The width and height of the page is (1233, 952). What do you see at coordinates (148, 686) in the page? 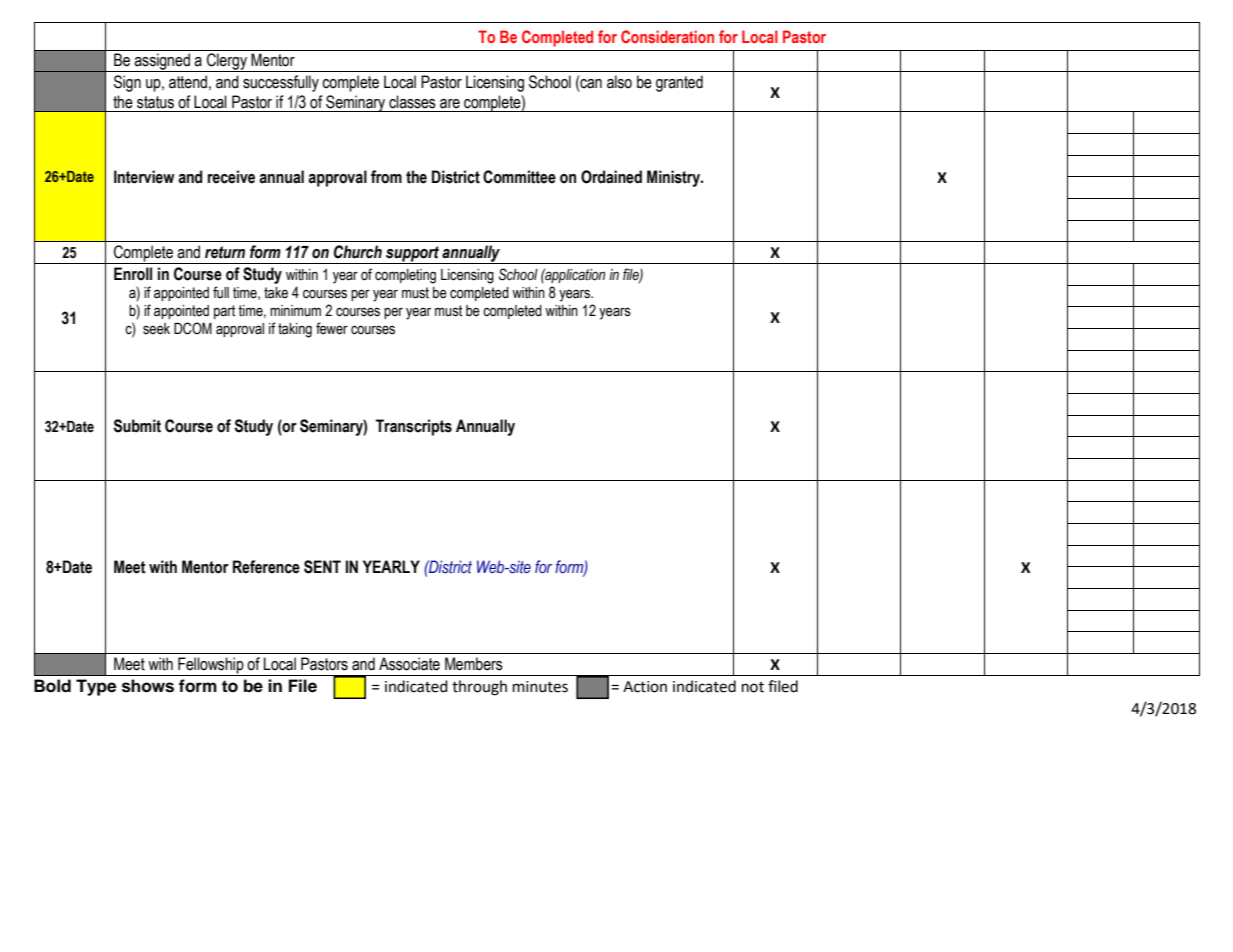
I see `shows` at bounding box center [148, 686].
